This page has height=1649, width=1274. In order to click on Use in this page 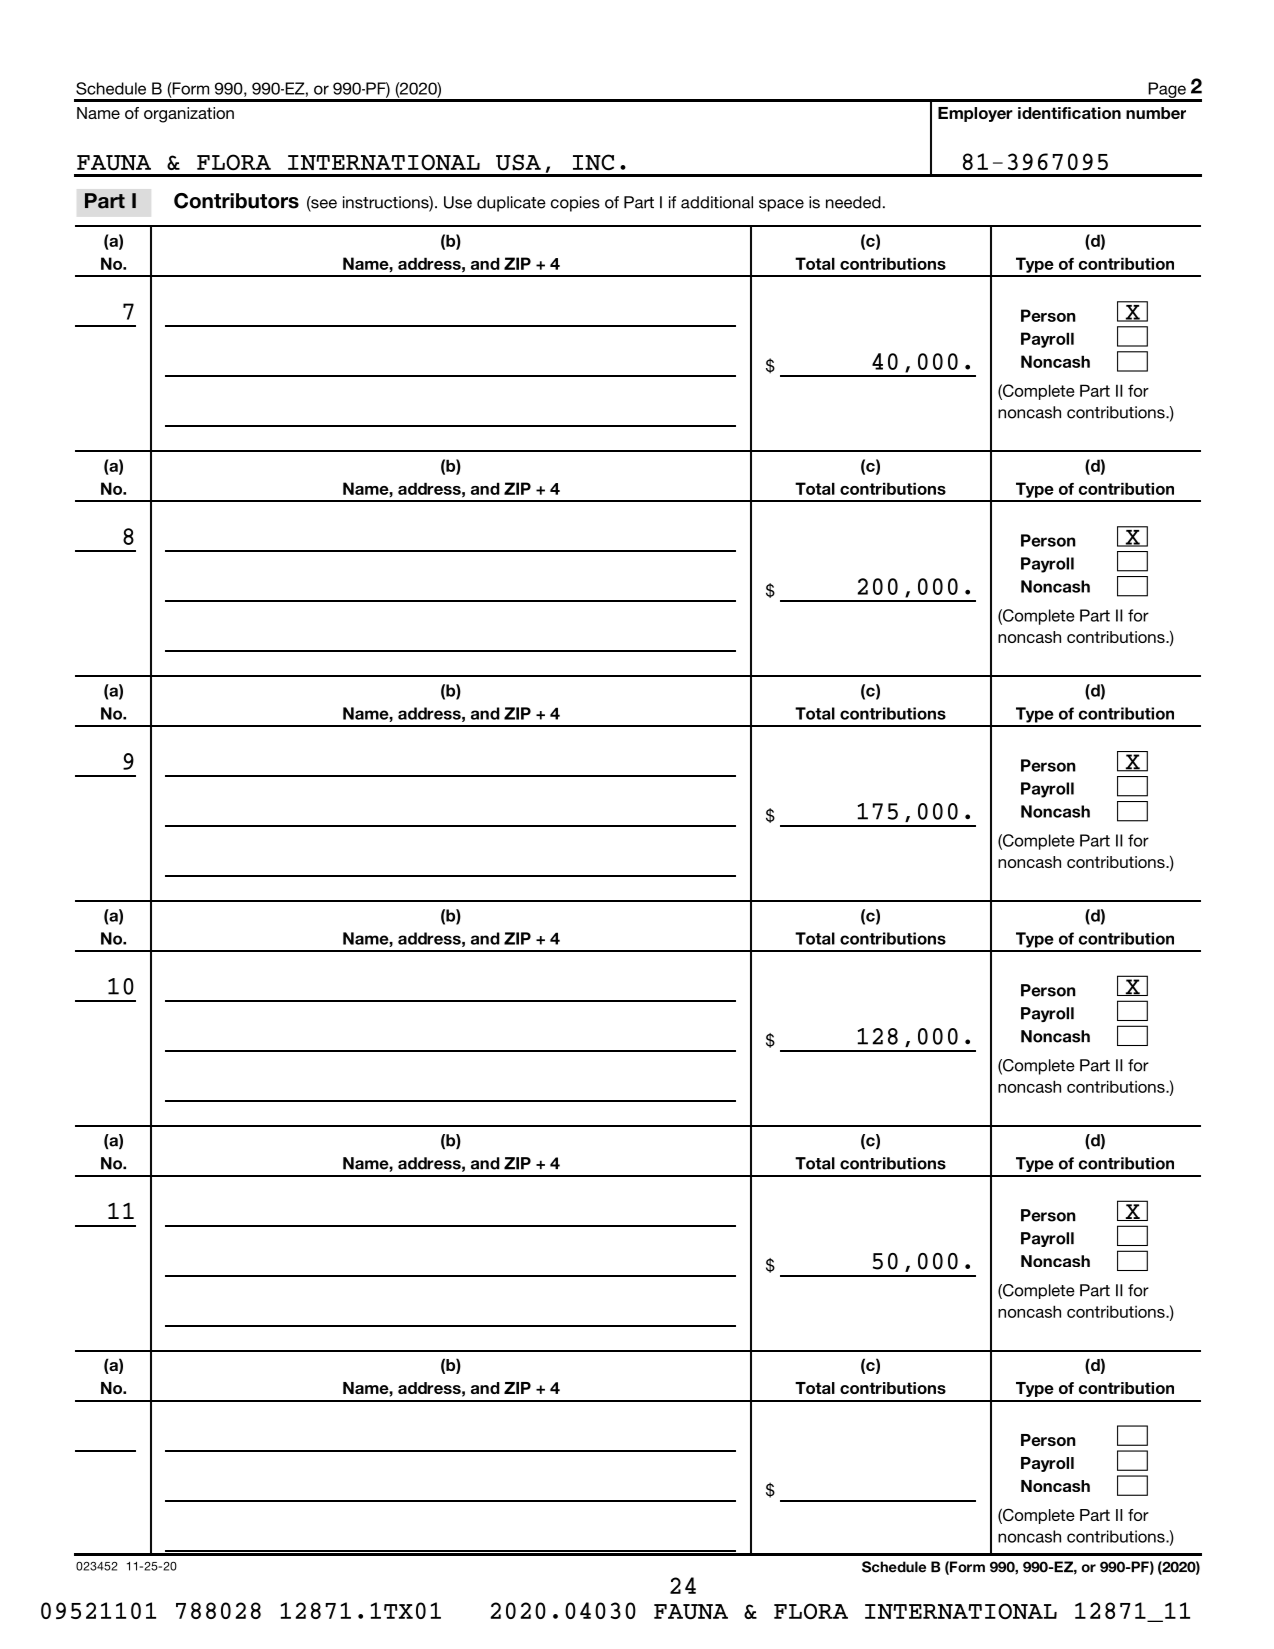, I will do `click(458, 202)`.
